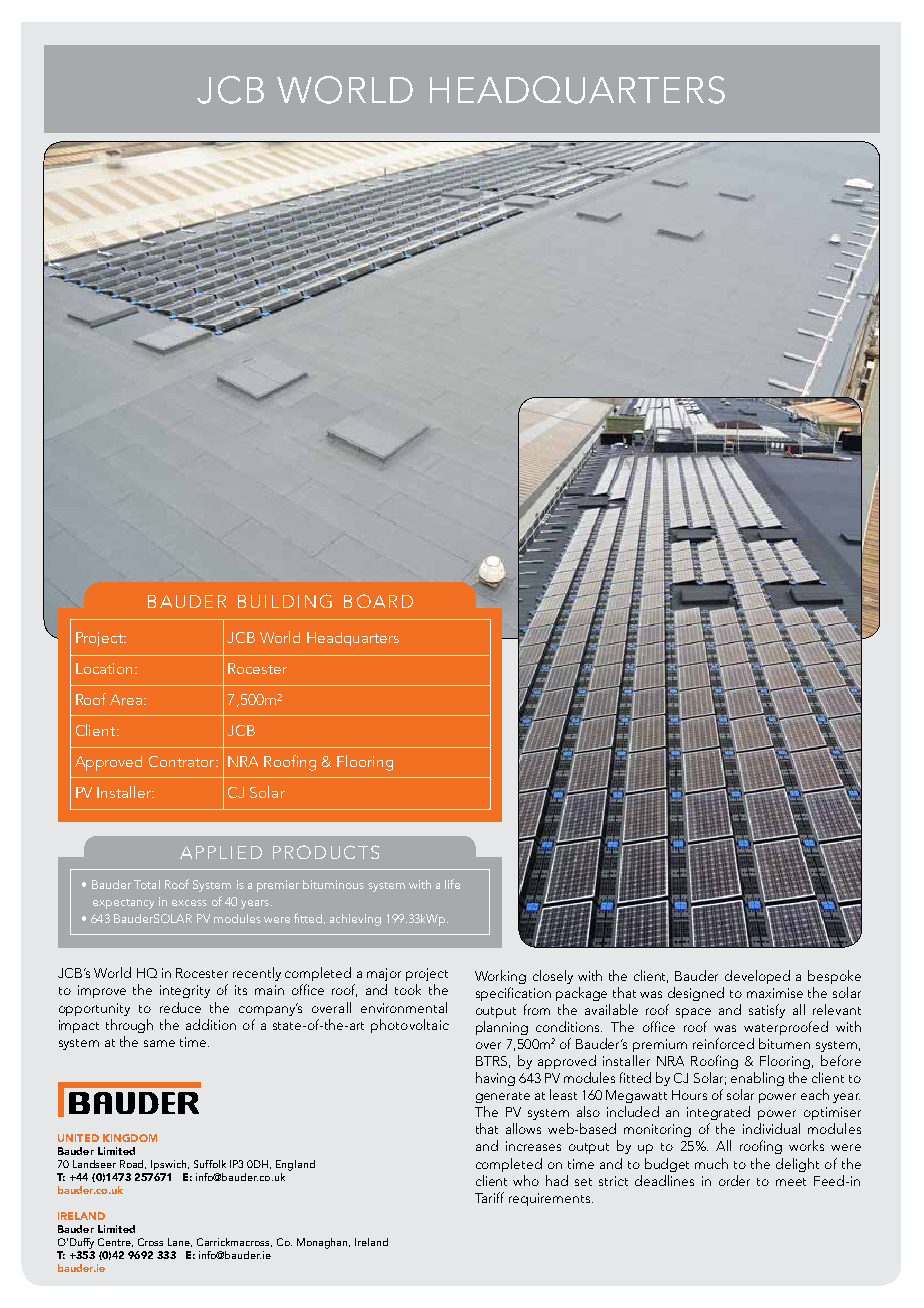 Image resolution: width=924 pixels, height=1308 pixels. What do you see at coordinates (489, 1197) in the screenshot?
I see `Tariff` at bounding box center [489, 1197].
